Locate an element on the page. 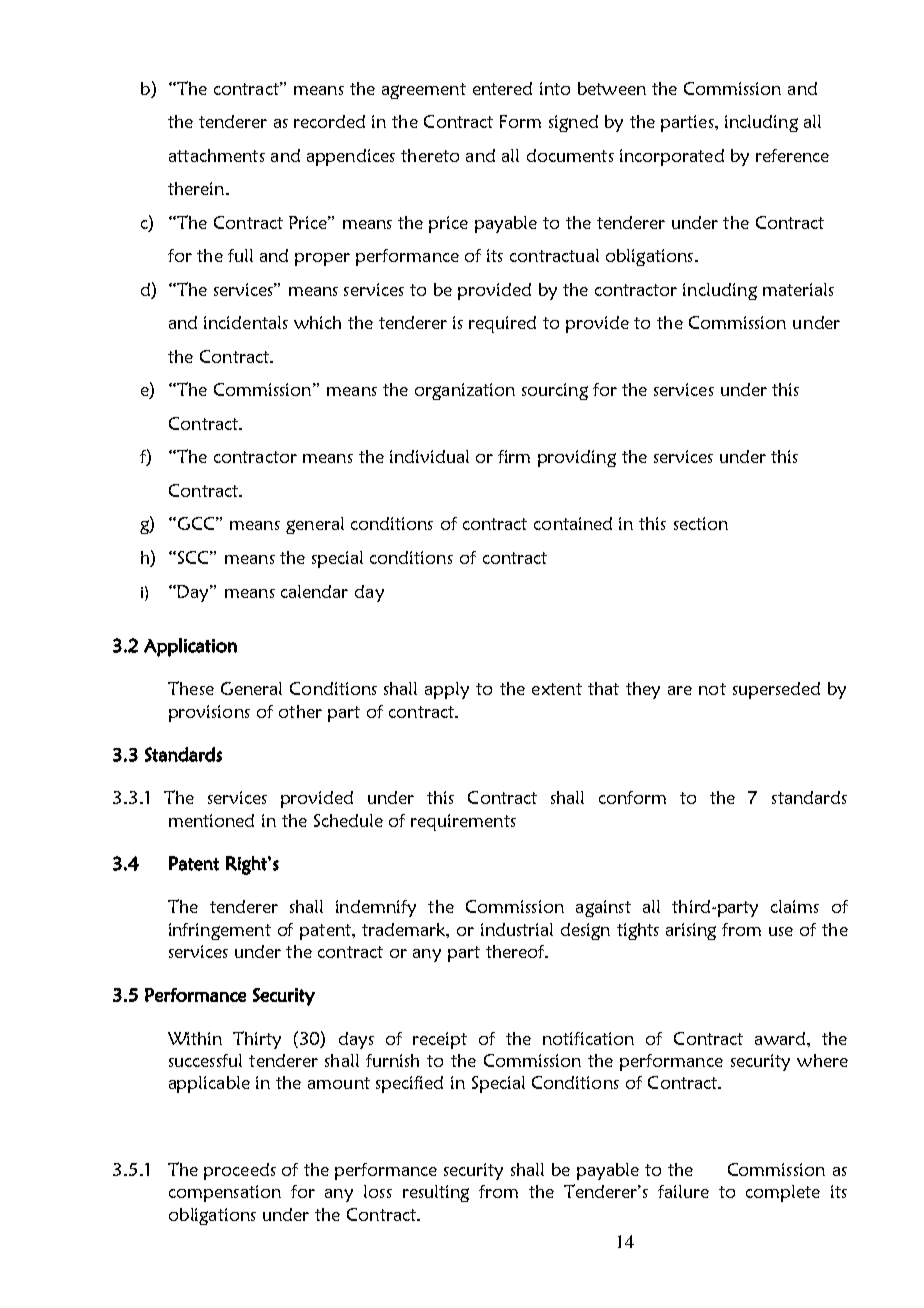 The image size is (924, 1308). Application is located at coordinates (190, 647).
